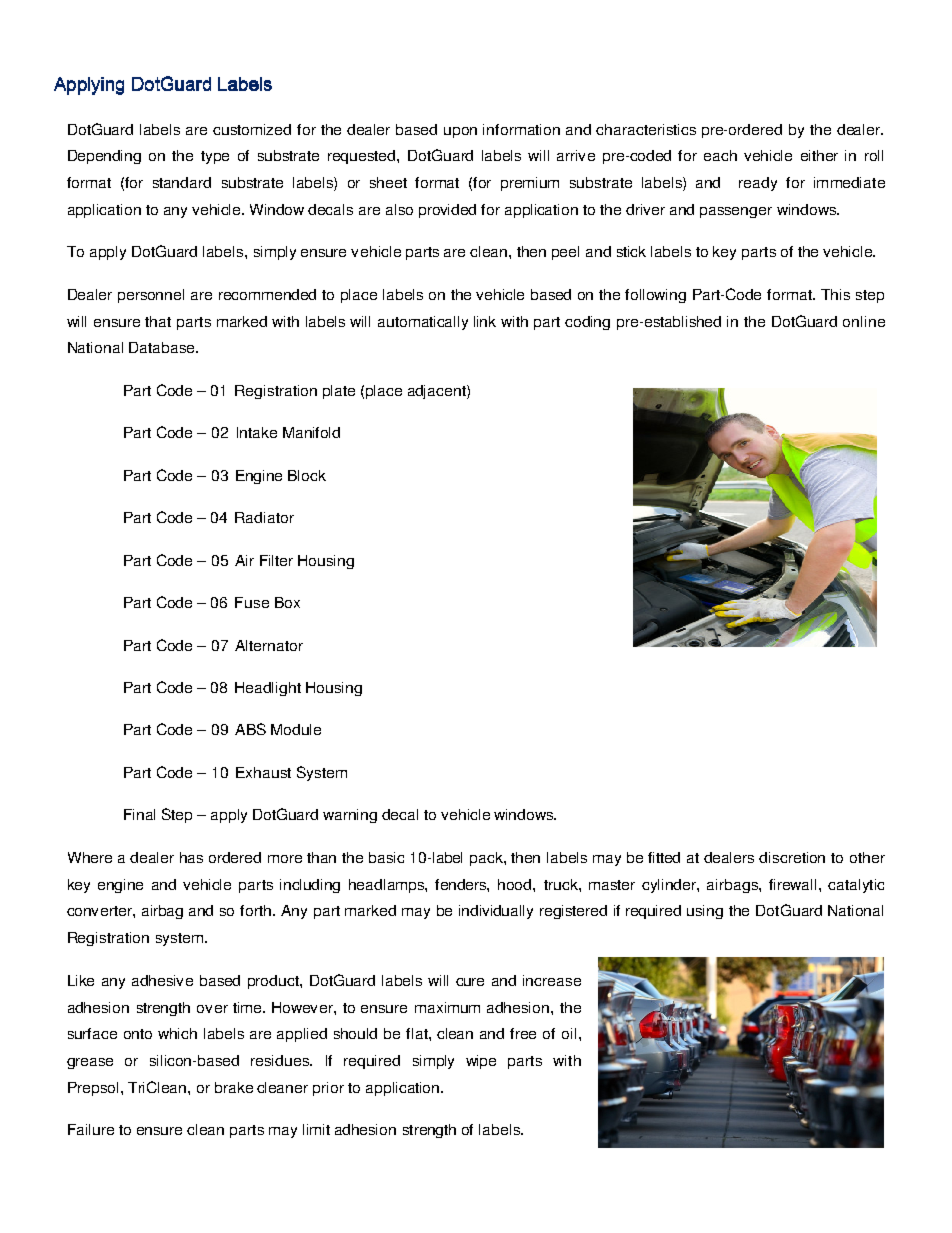 The image size is (952, 1233). Describe the element at coordinates (569, 1033) in the screenshot. I see `oil` at that location.
